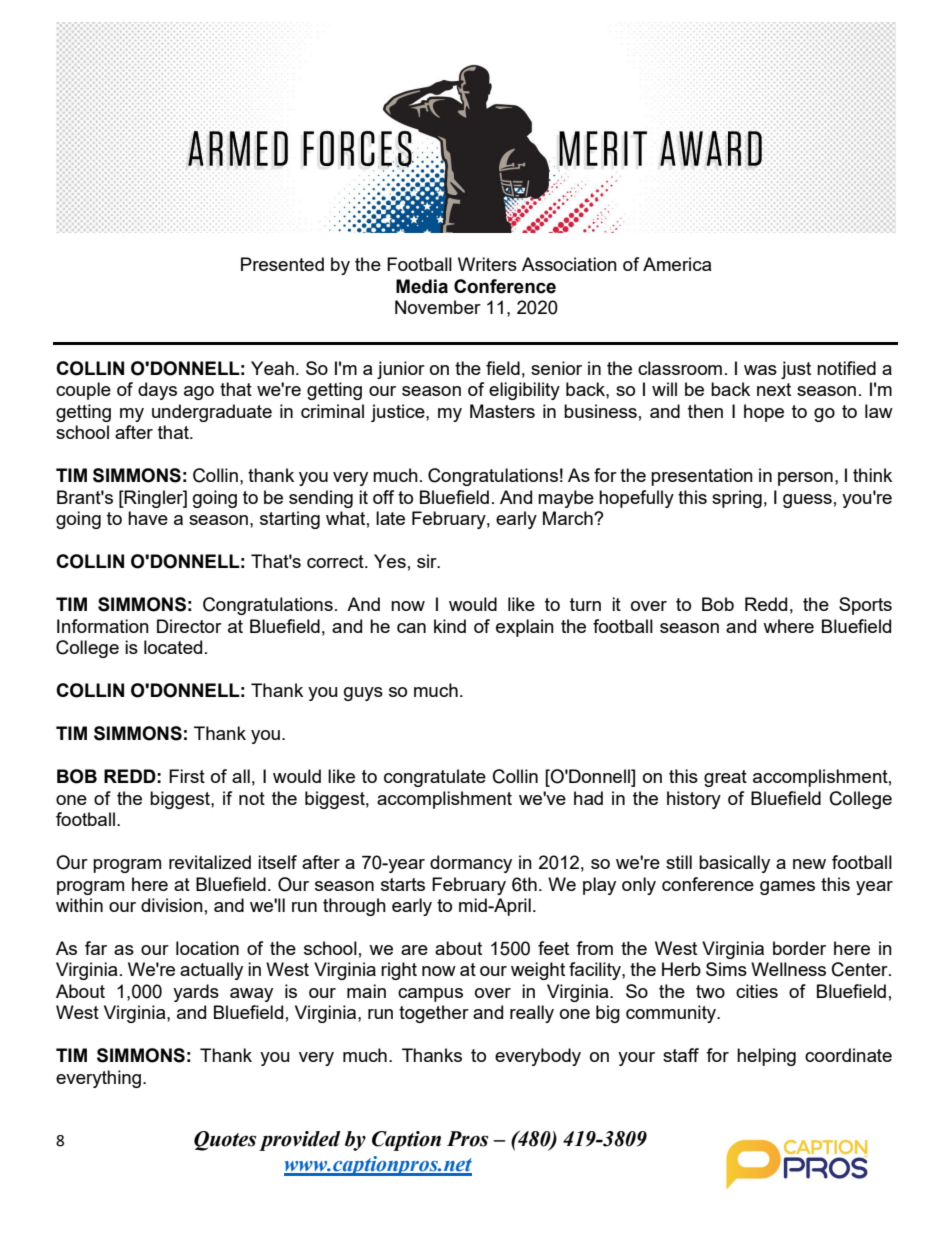  What do you see at coordinates (787, 888) in the screenshot?
I see `games` at bounding box center [787, 888].
